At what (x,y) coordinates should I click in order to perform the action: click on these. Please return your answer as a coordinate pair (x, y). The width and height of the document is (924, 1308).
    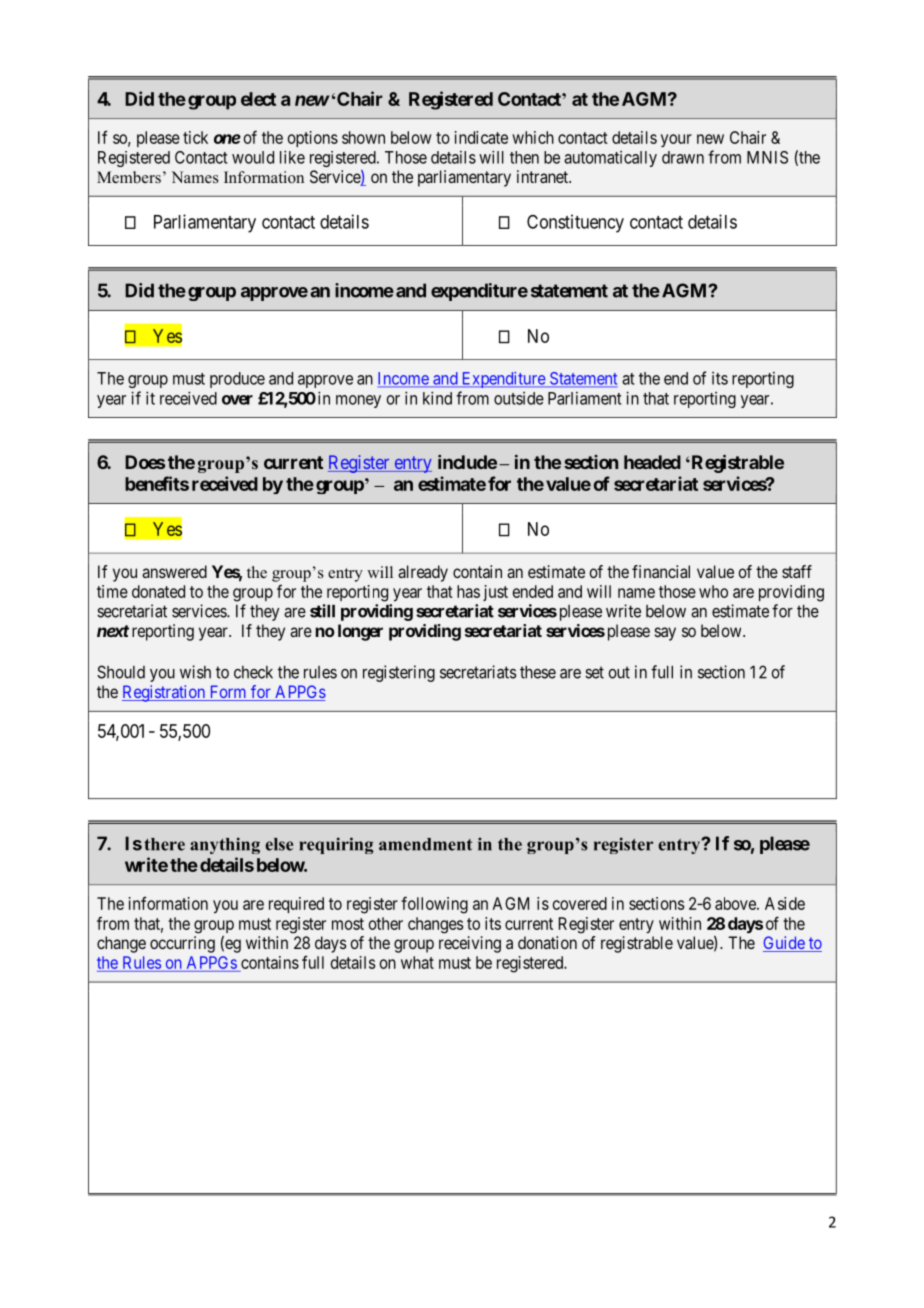
    Looking at the image, I should click on (538, 672).
